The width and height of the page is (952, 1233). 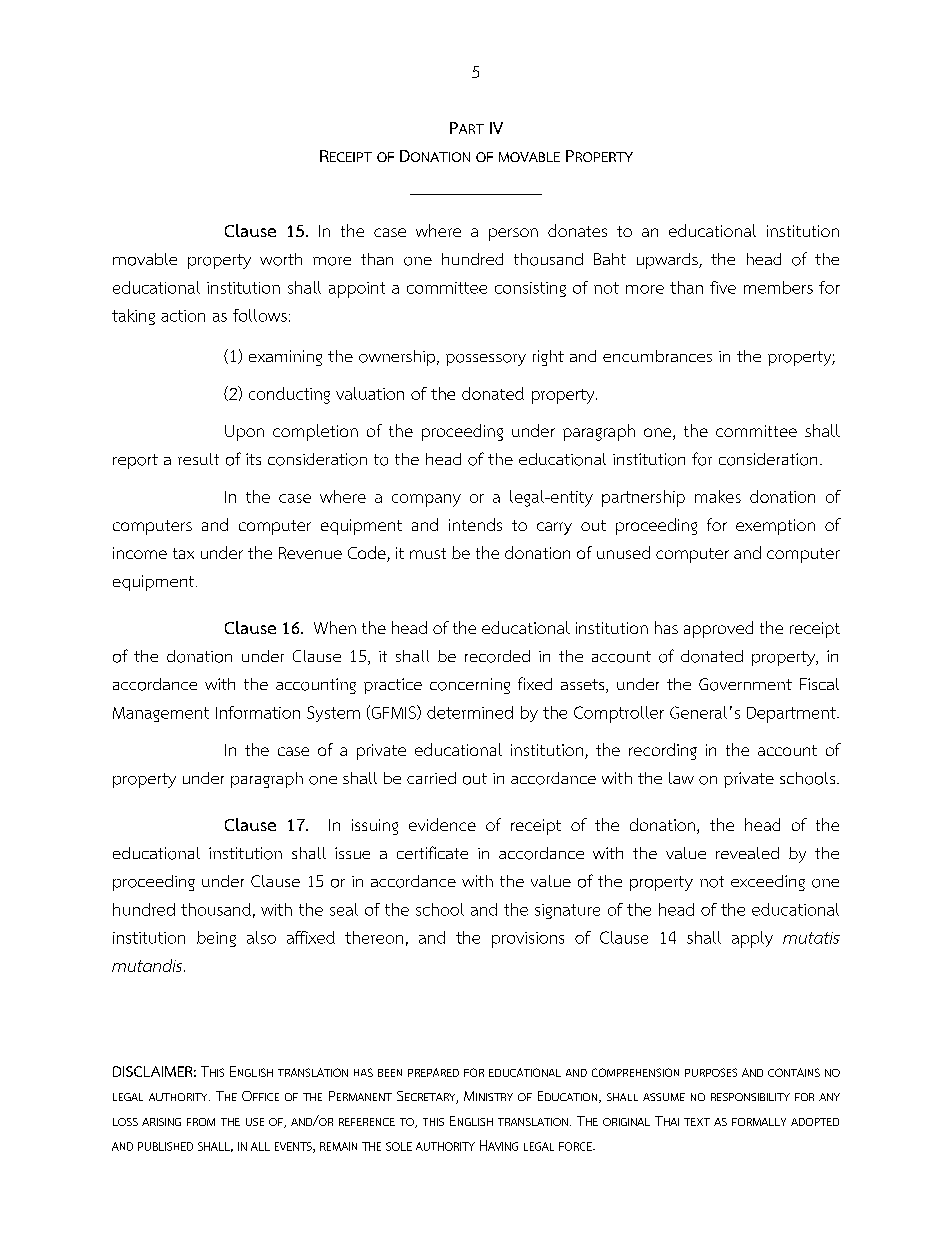 I want to click on Information, so click(x=258, y=712).
